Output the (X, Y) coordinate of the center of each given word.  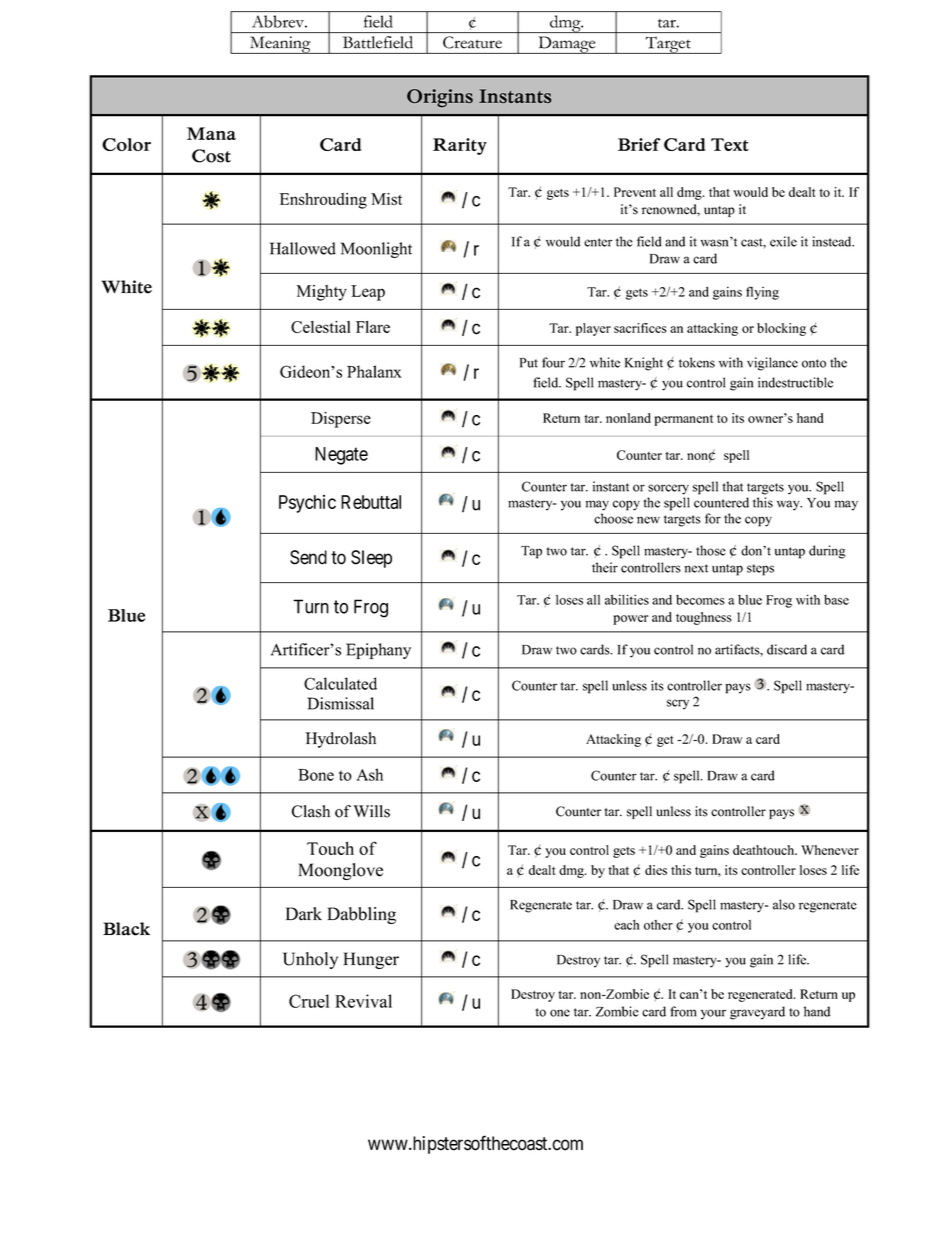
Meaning (280, 45)
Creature (472, 42)
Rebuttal (371, 502)
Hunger (371, 960)
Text (730, 144)
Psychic (307, 504)
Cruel (309, 1001)
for (713, 518)
